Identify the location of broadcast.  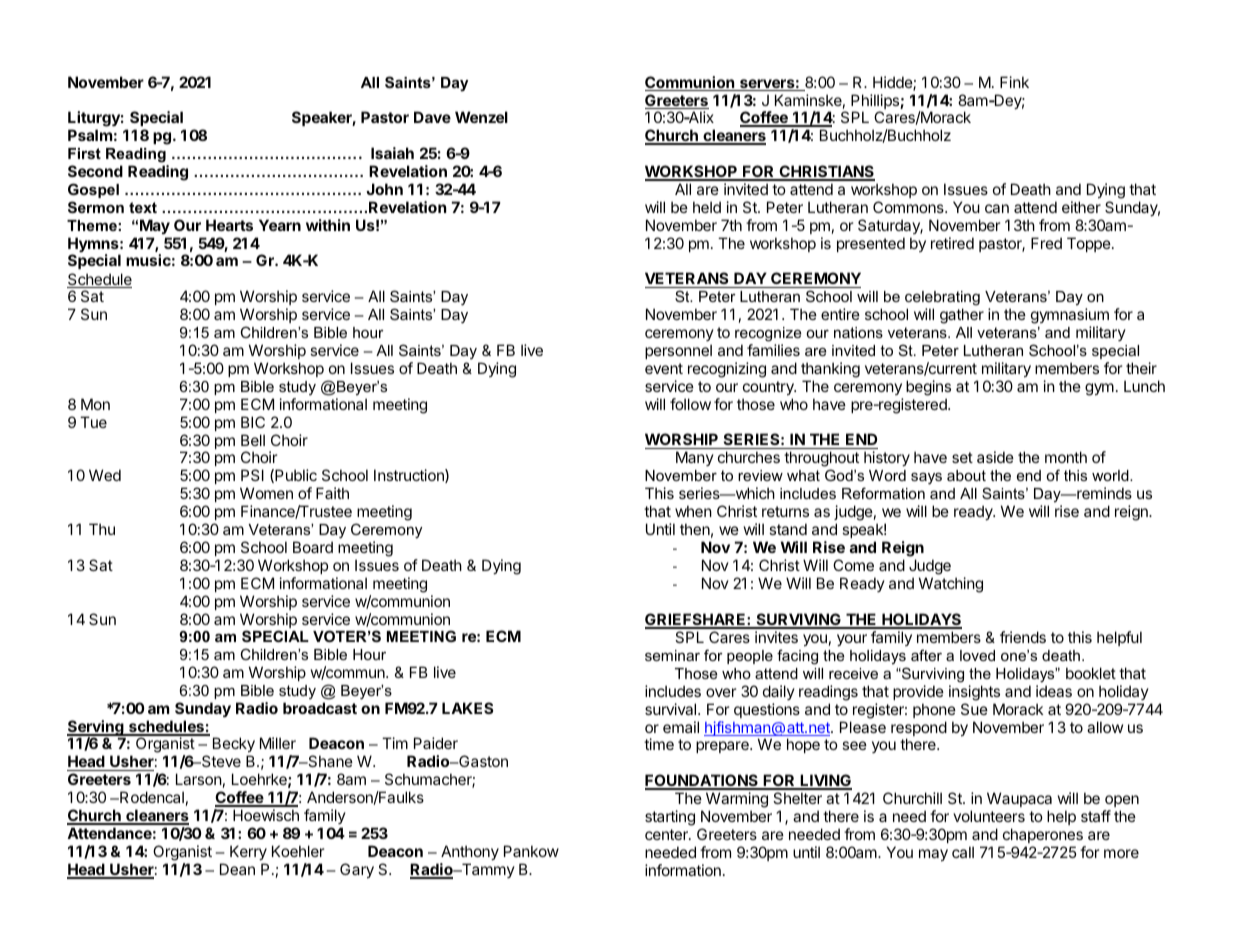
(320, 708).
